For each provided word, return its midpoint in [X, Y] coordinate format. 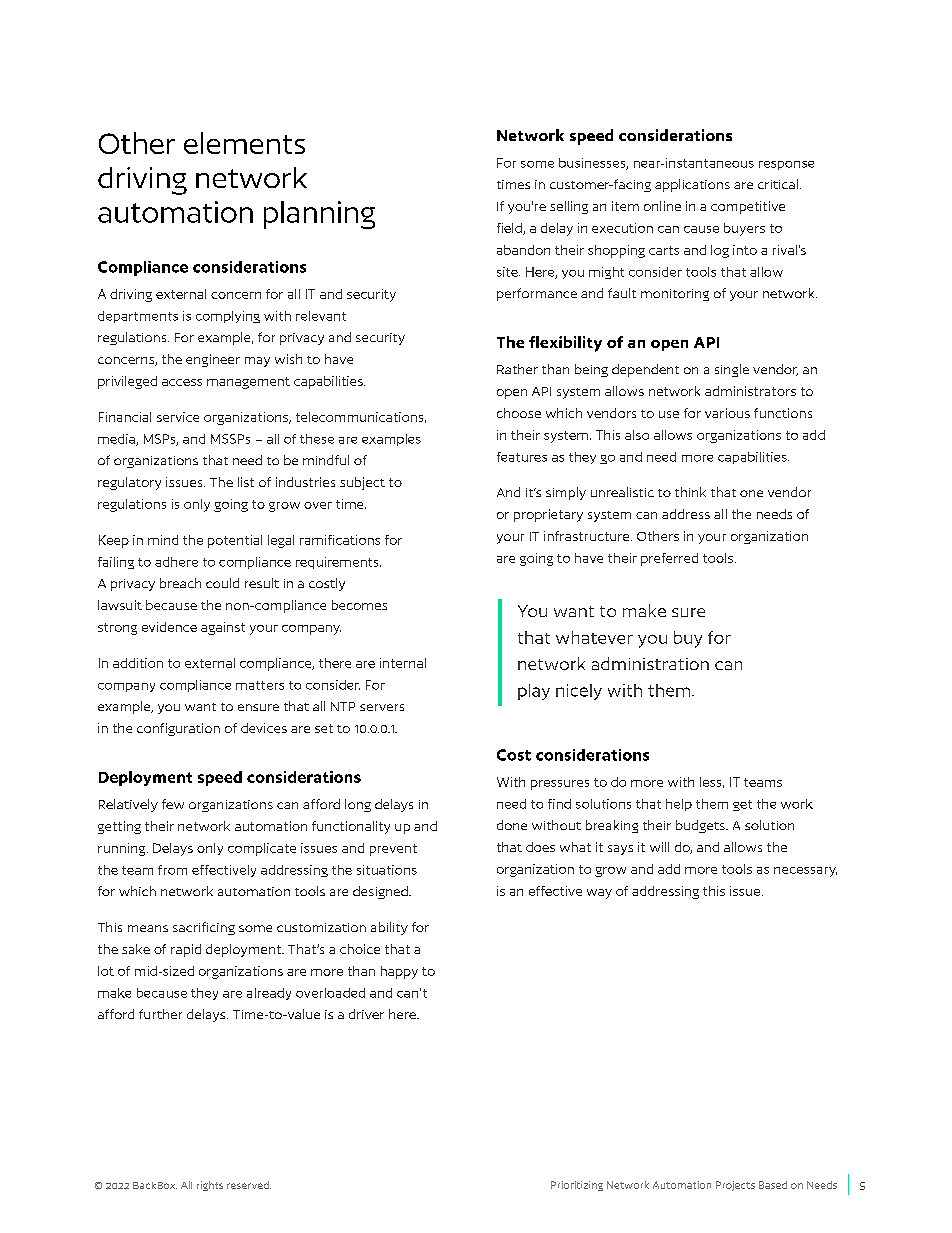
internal [403, 663]
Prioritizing [577, 1186]
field [510, 229]
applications [692, 185]
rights [210, 1186]
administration [650, 663]
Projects [735, 1186]
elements [244, 143]
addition [138, 663]
